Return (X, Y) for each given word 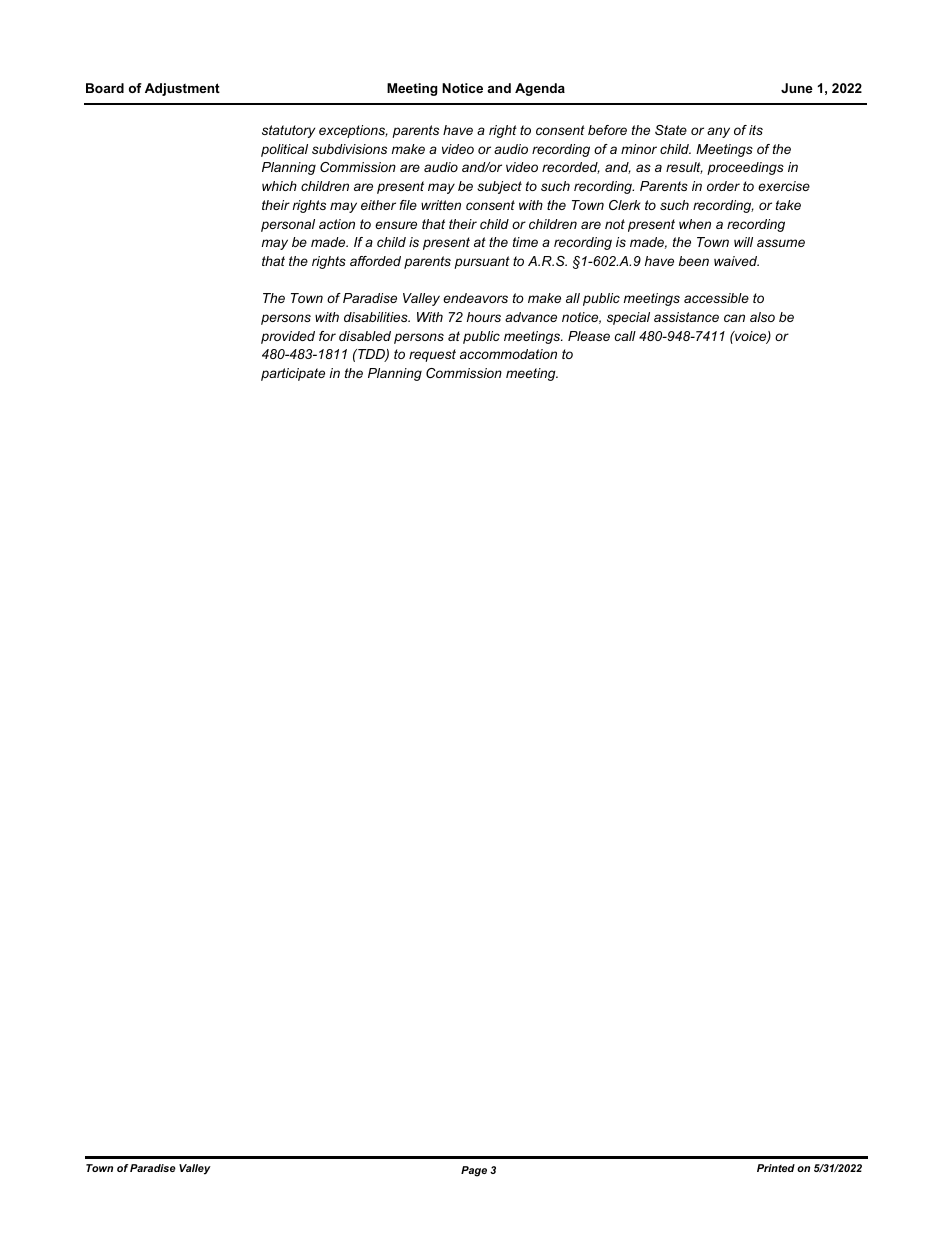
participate (293, 374)
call (625, 336)
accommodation (508, 354)
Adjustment (182, 89)
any (718, 132)
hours (484, 317)
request (432, 355)
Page (474, 1171)
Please (589, 336)
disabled (365, 336)
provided (288, 337)
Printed (776, 1168)
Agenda (540, 89)
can (734, 318)
